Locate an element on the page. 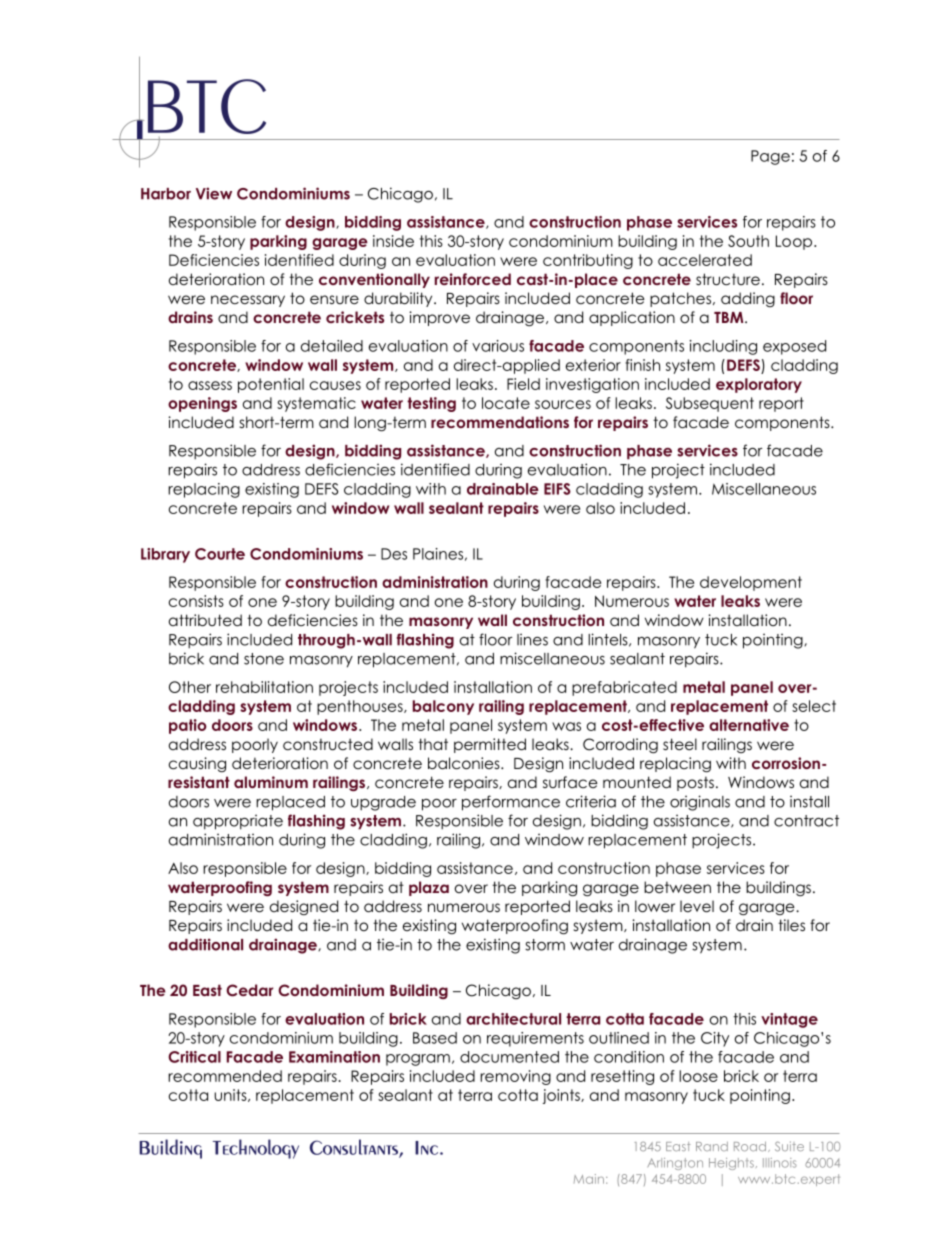 This image has width=952, height=1233. openings is located at coordinates (202, 404).
